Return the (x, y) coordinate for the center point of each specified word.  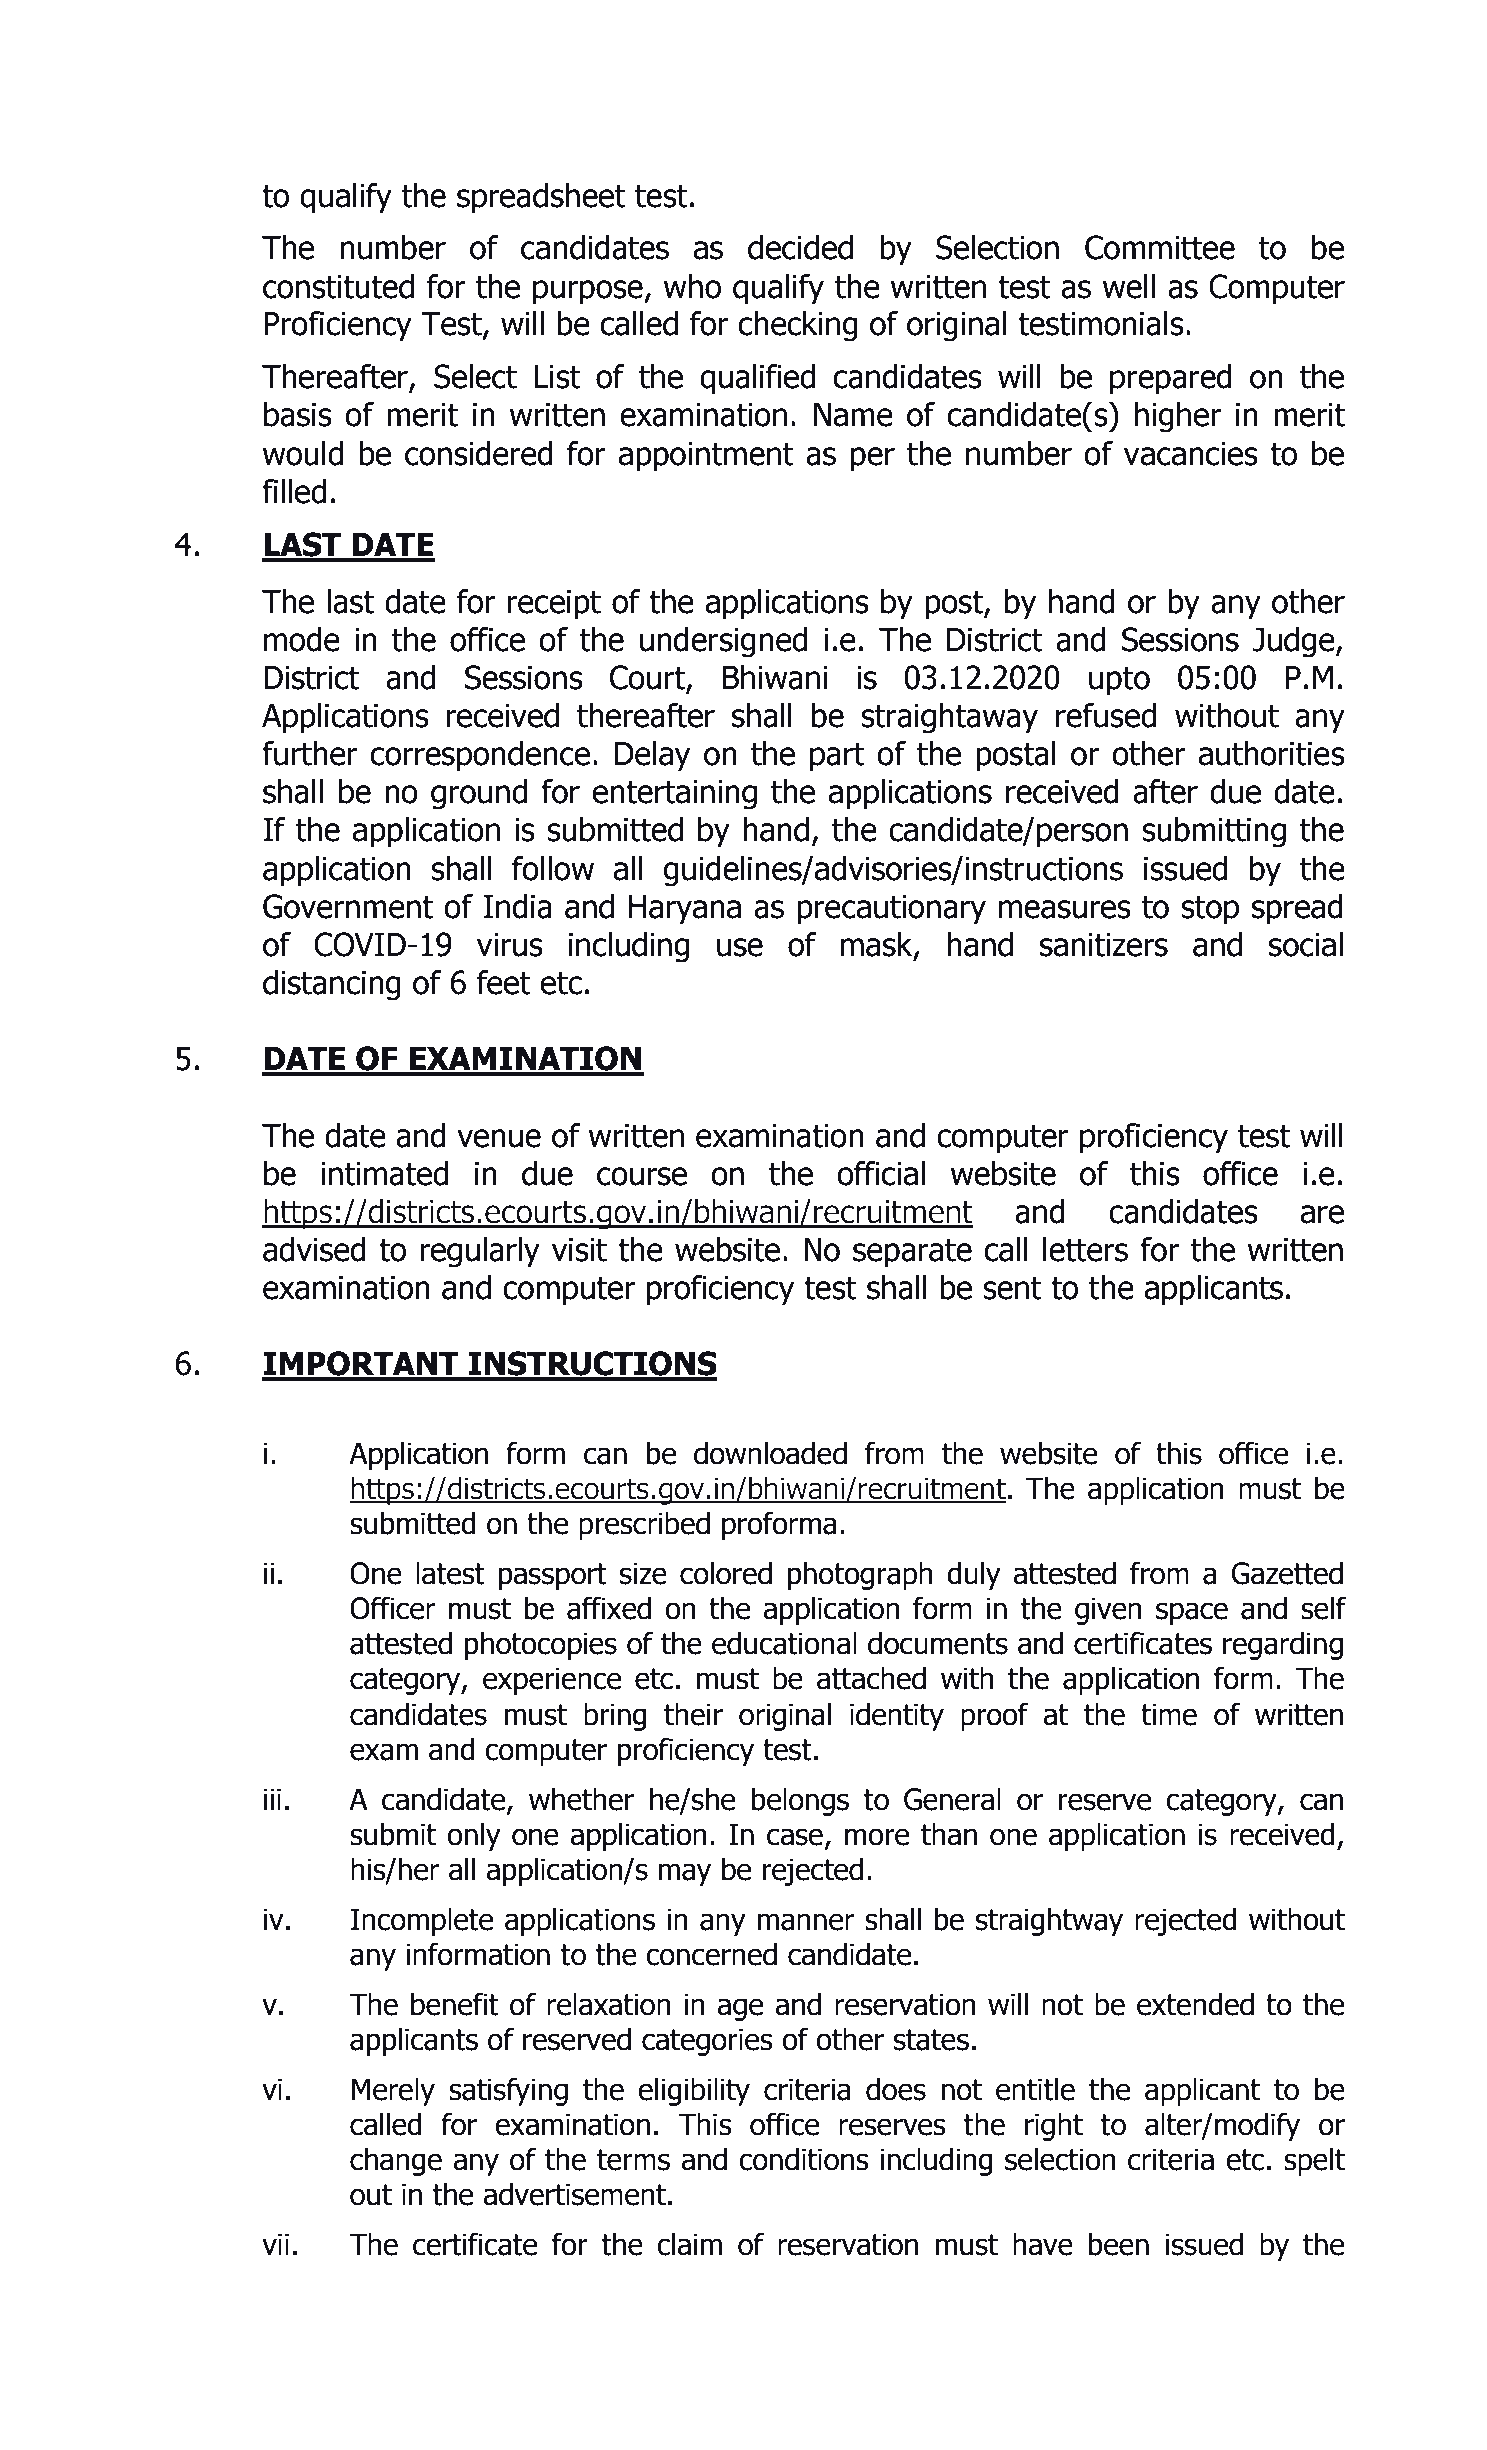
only (474, 1836)
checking (798, 326)
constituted (338, 286)
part (837, 757)
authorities (1271, 753)
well (1129, 286)
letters (1085, 1249)
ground (479, 794)
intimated (384, 1173)
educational (784, 1643)
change (396, 2161)
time (1169, 1714)
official (881, 1173)
